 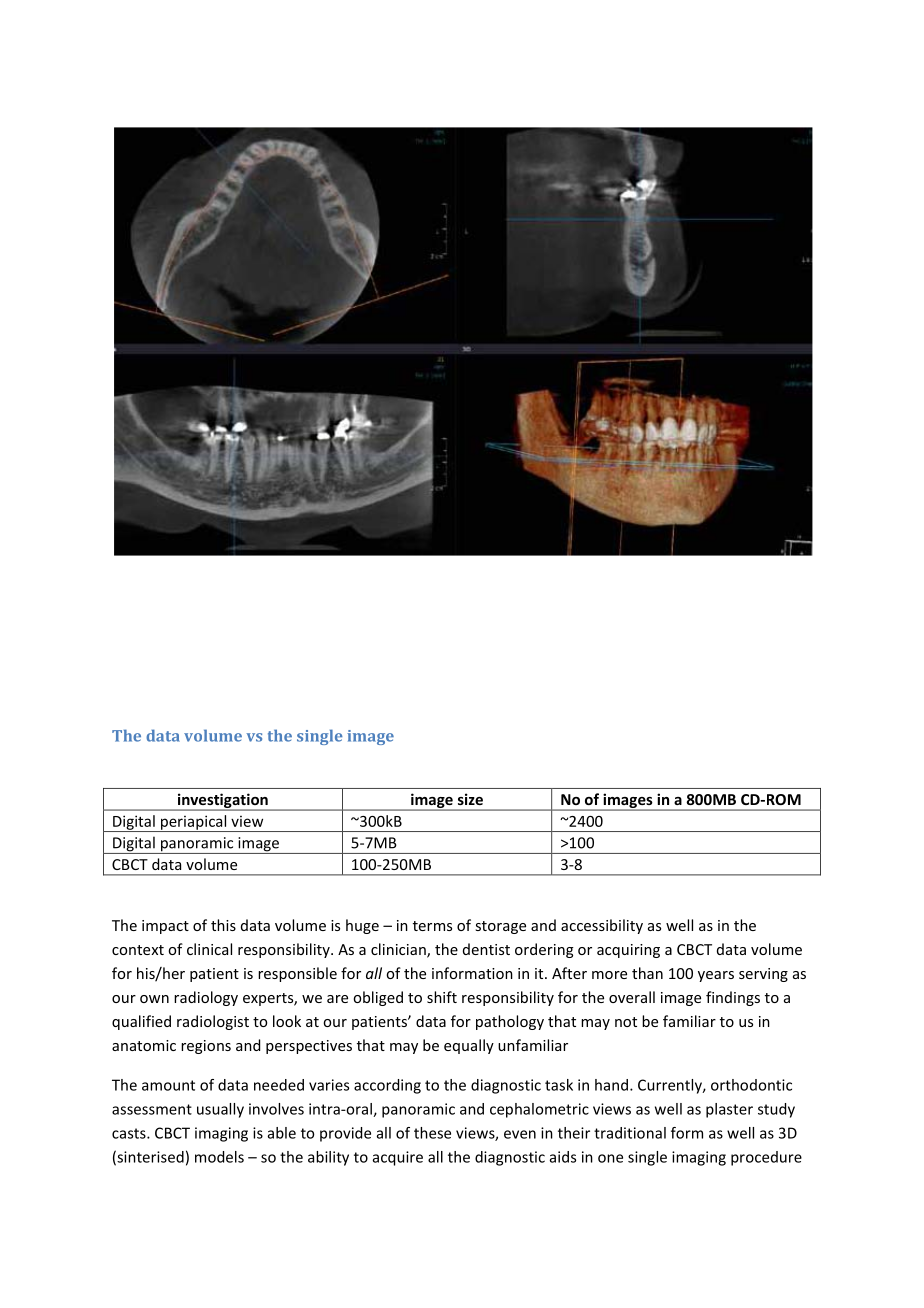 What do you see at coordinates (219, 1157) in the page?
I see `models` at bounding box center [219, 1157].
